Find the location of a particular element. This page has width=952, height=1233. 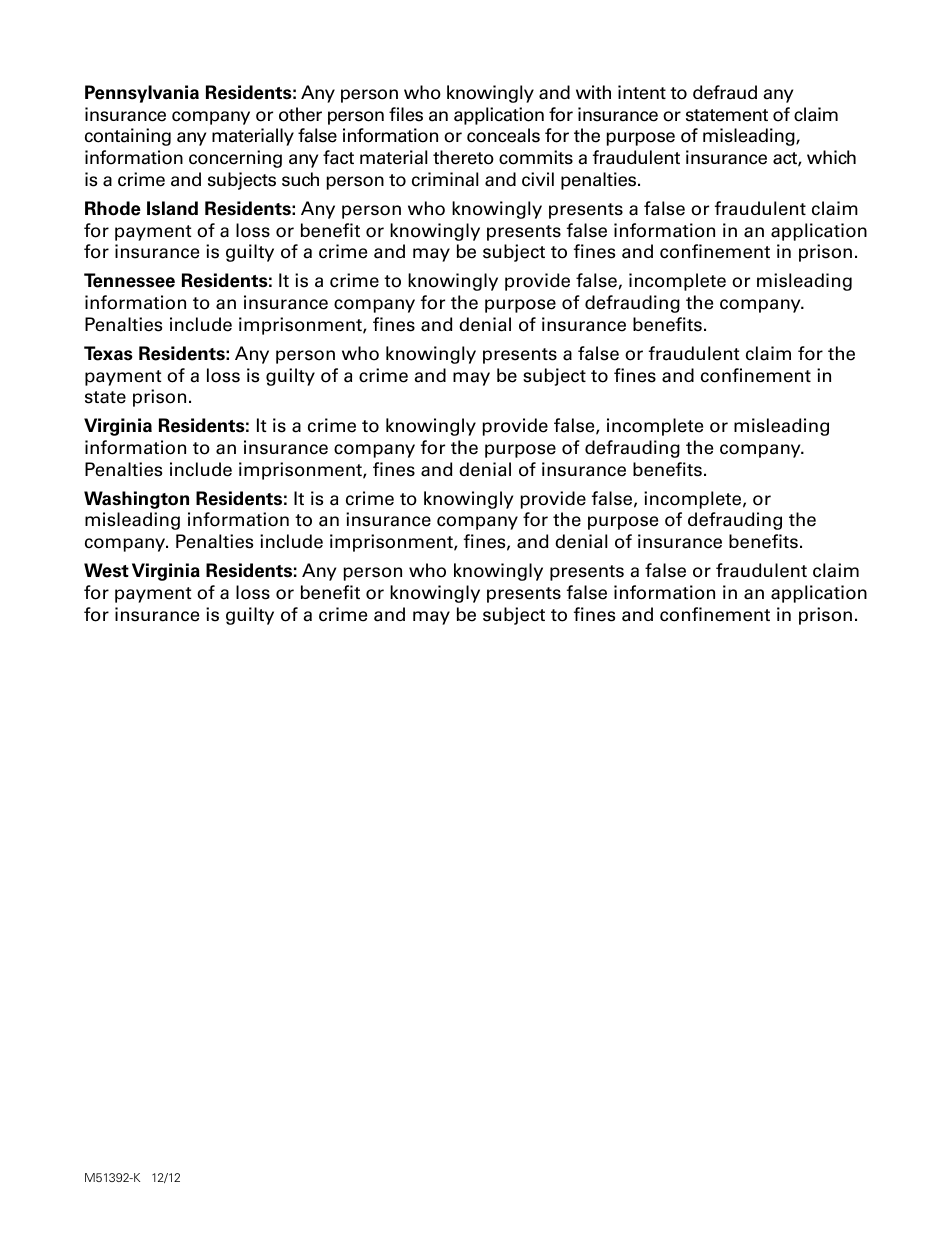

Washington is located at coordinates (136, 500).
